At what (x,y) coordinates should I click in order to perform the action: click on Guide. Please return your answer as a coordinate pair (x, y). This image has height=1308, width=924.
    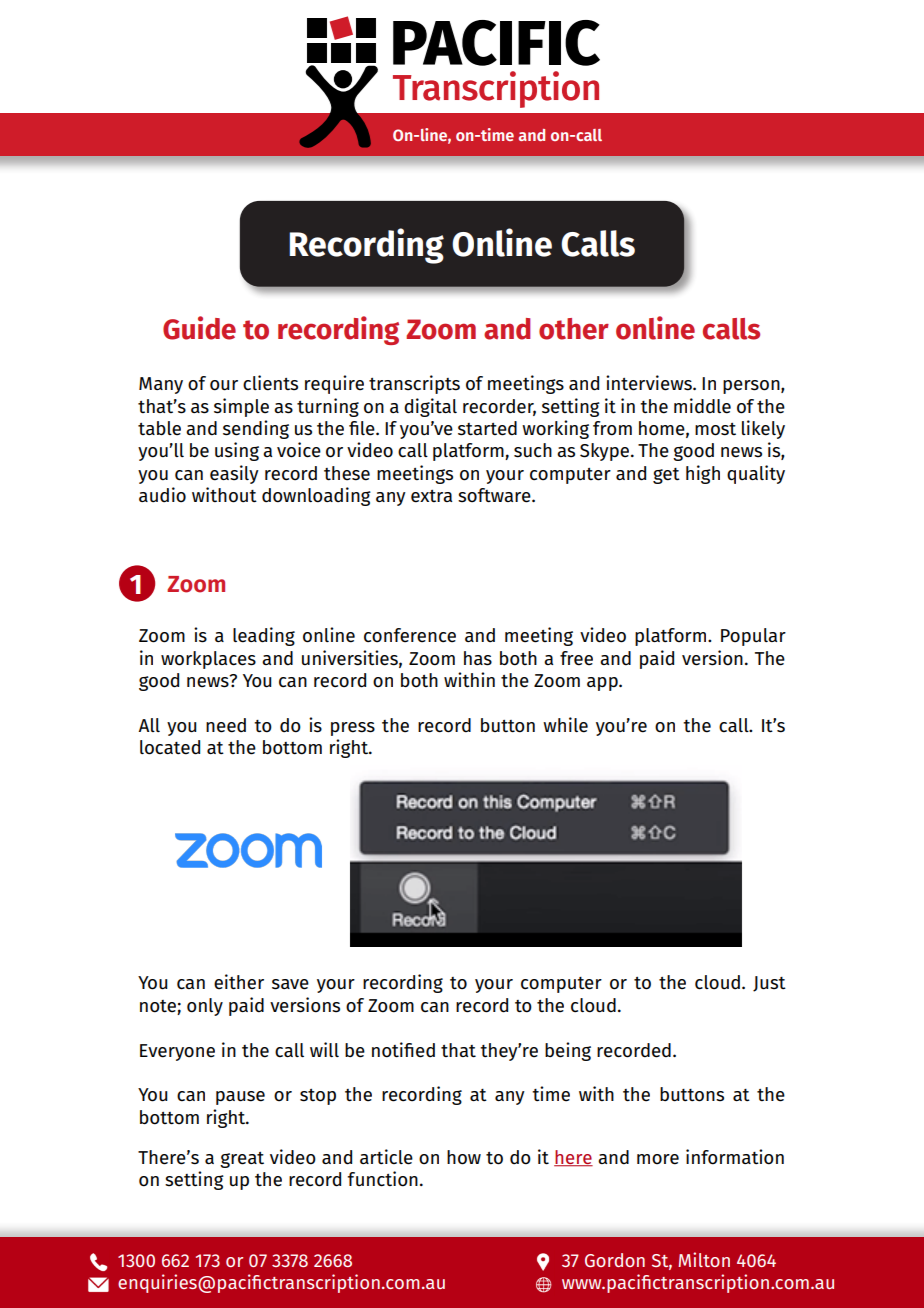
    Looking at the image, I should click on (199, 328).
